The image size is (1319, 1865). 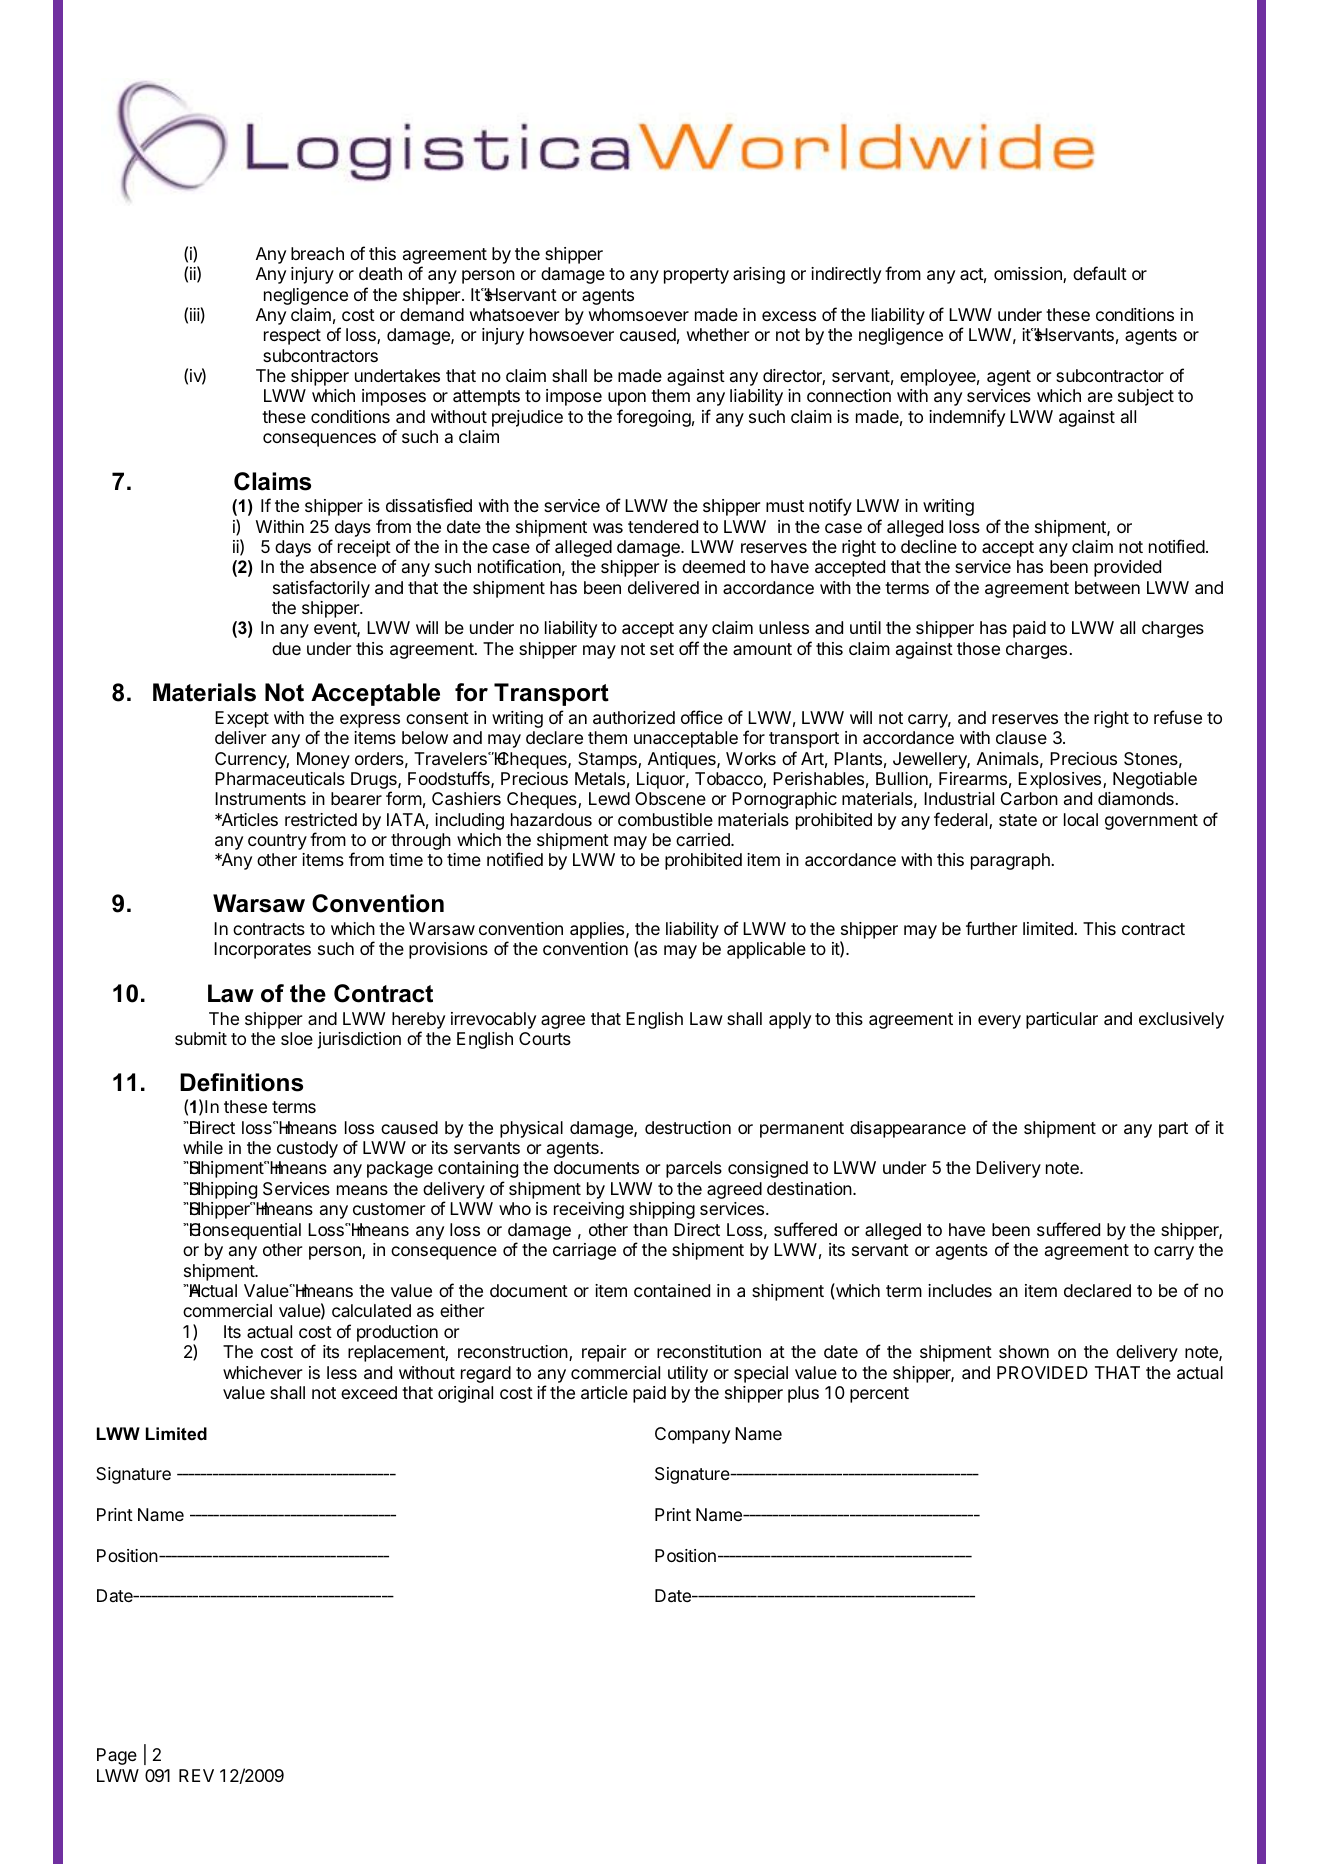 What do you see at coordinates (1029, 275) in the image?
I see `omission` at bounding box center [1029, 275].
